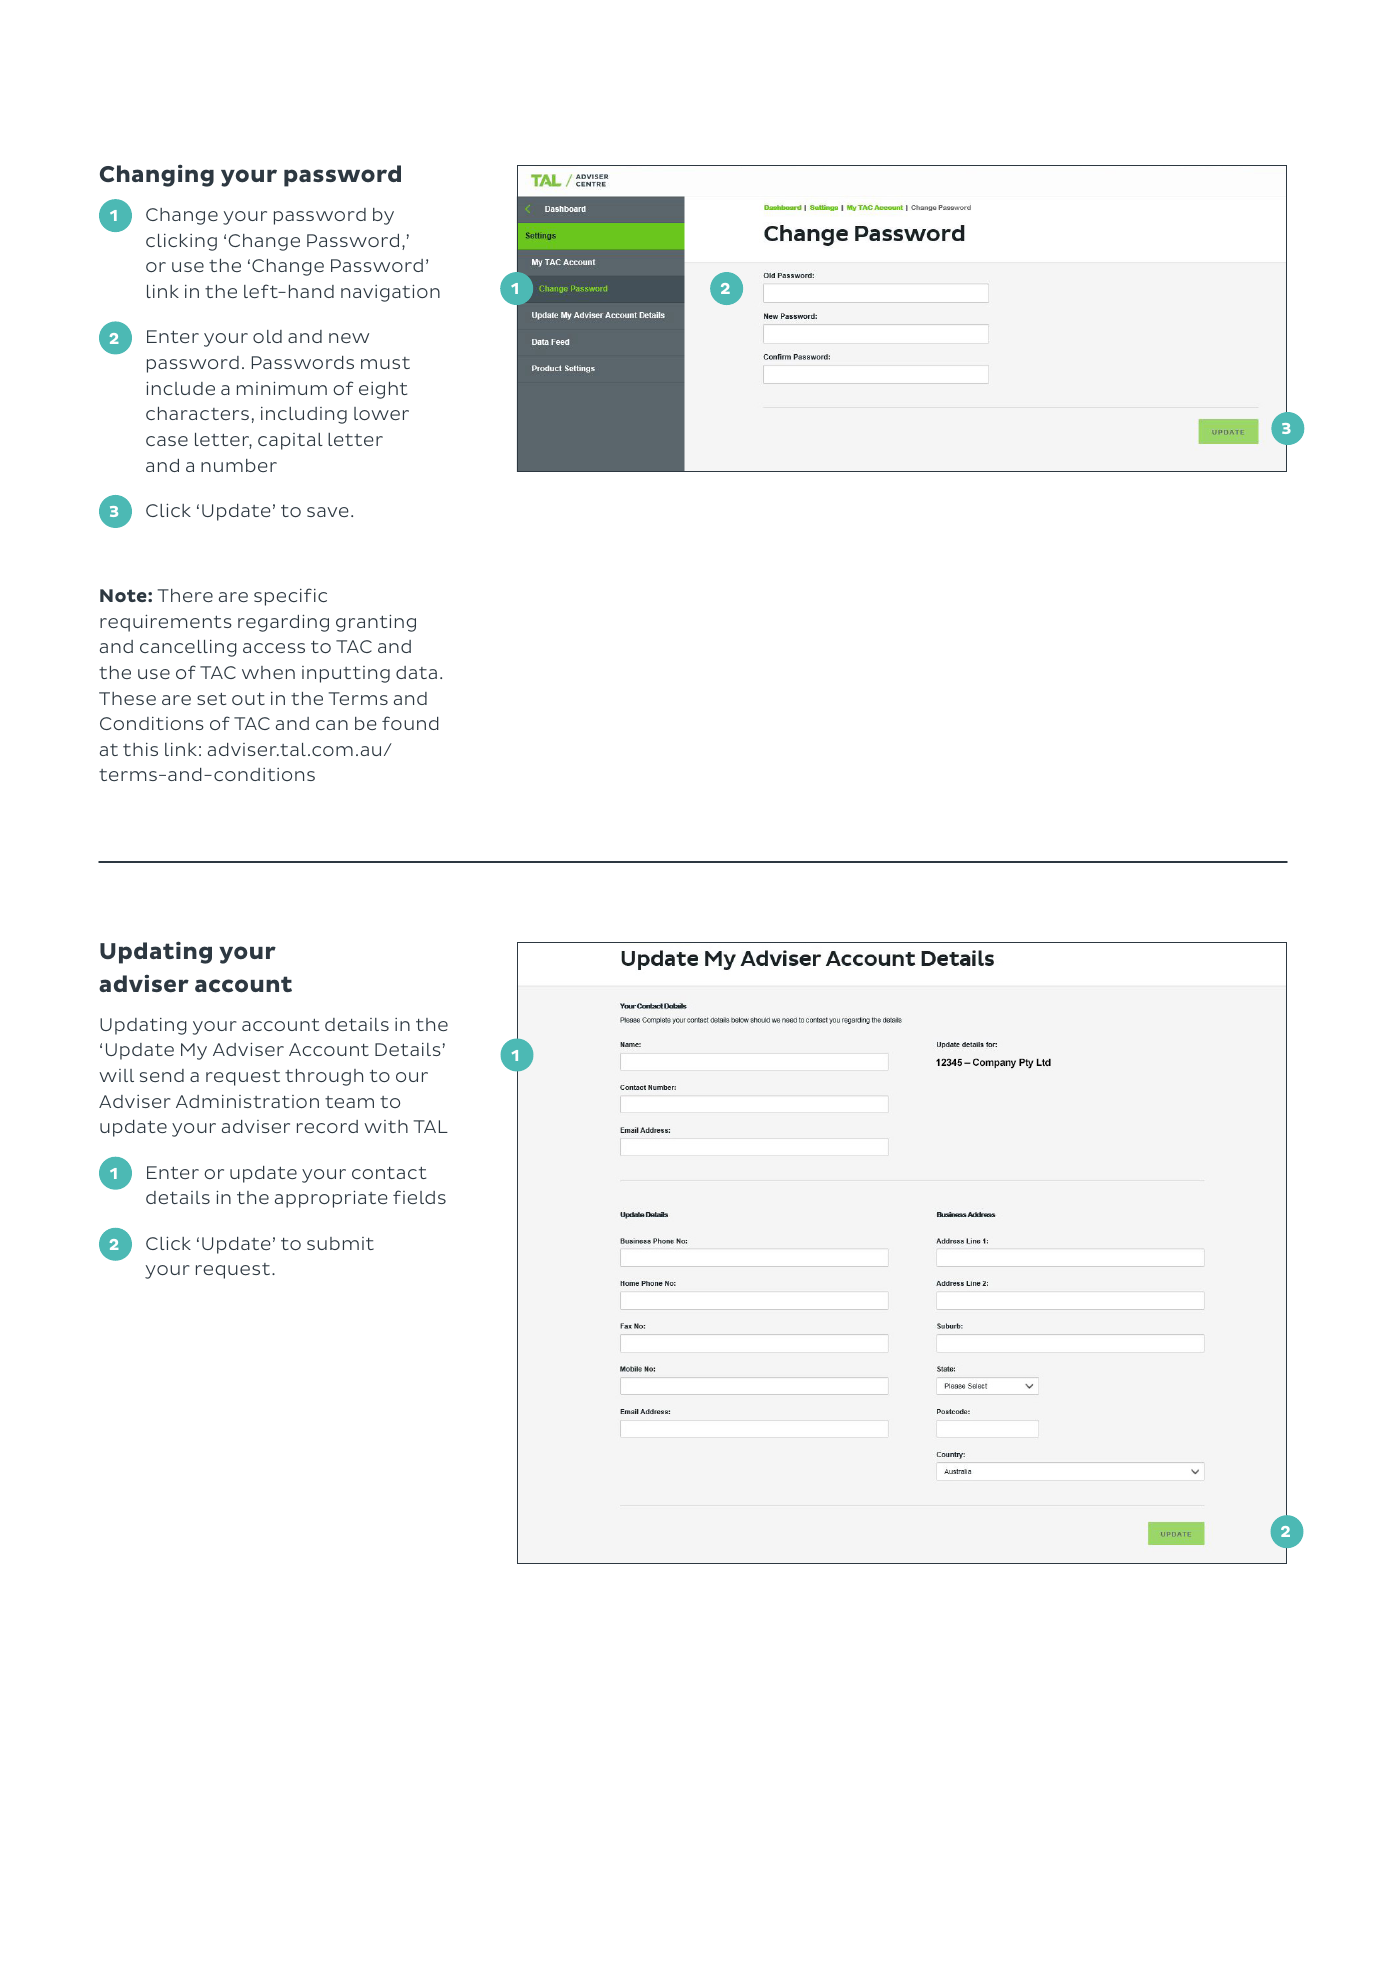  I want to click on old, so click(267, 336).
